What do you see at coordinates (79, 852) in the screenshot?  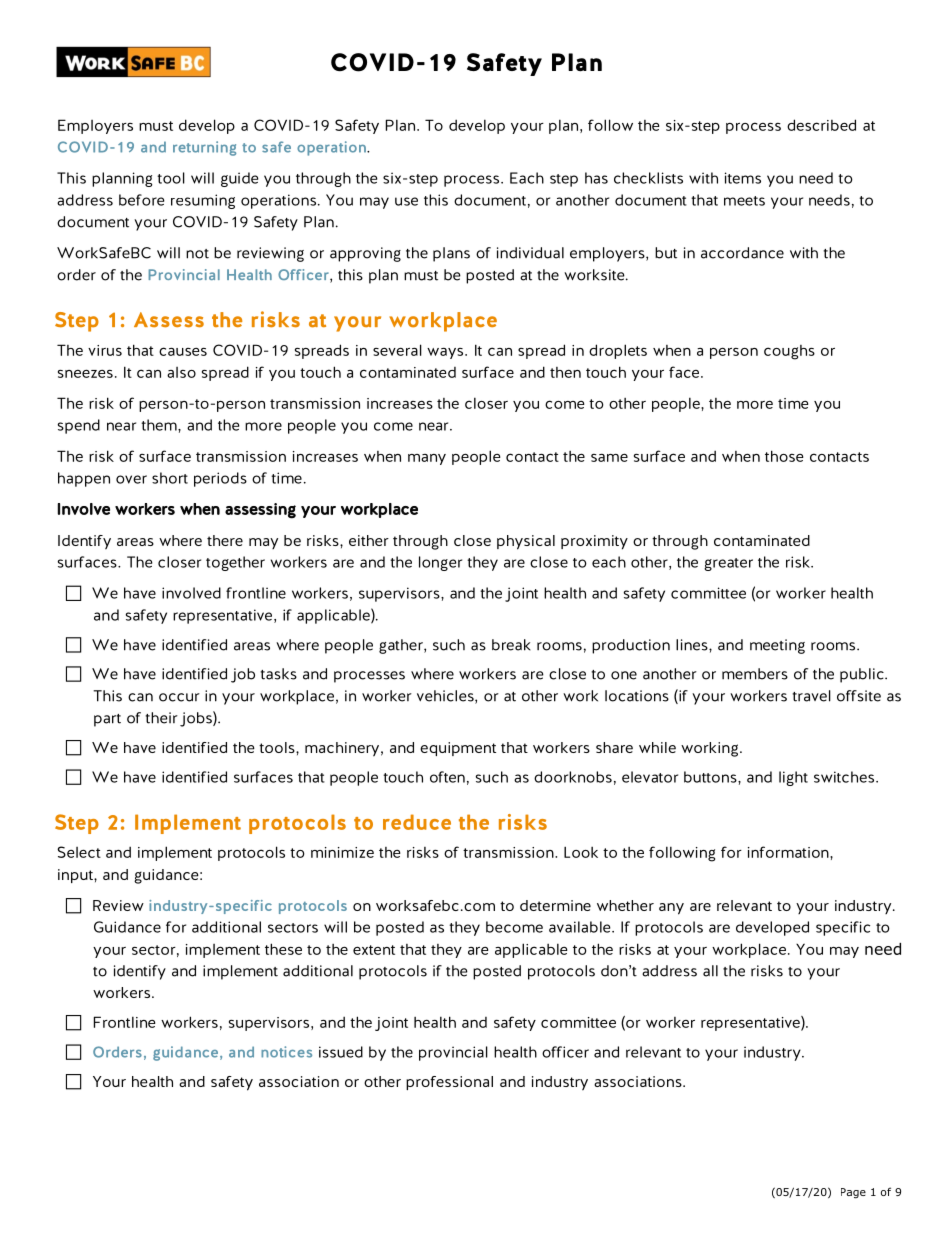 I see `Select` at bounding box center [79, 852].
